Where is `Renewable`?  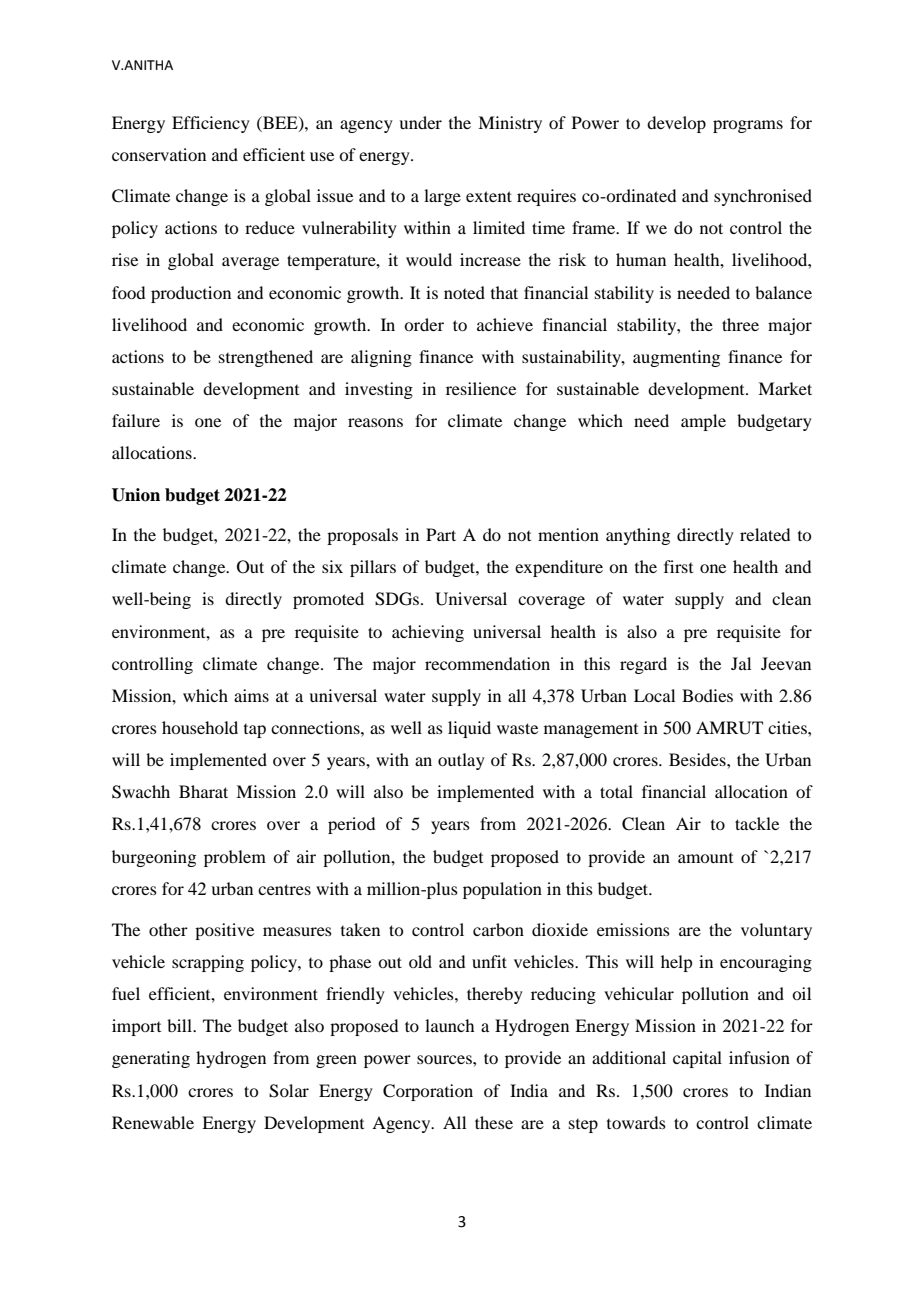 Renewable is located at coordinates (153, 1122).
